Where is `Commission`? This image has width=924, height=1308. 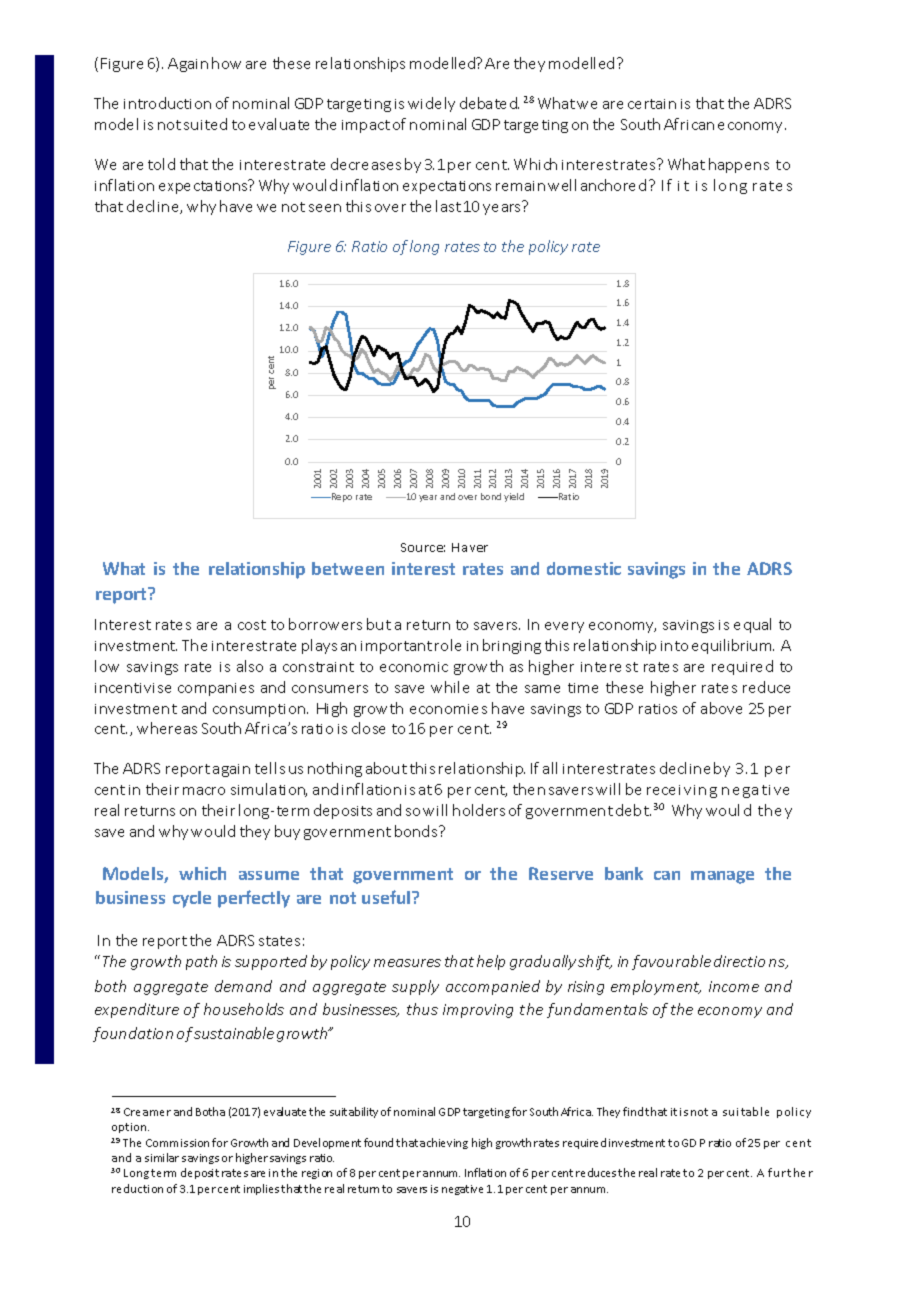 Commission is located at coordinates (177, 1143).
